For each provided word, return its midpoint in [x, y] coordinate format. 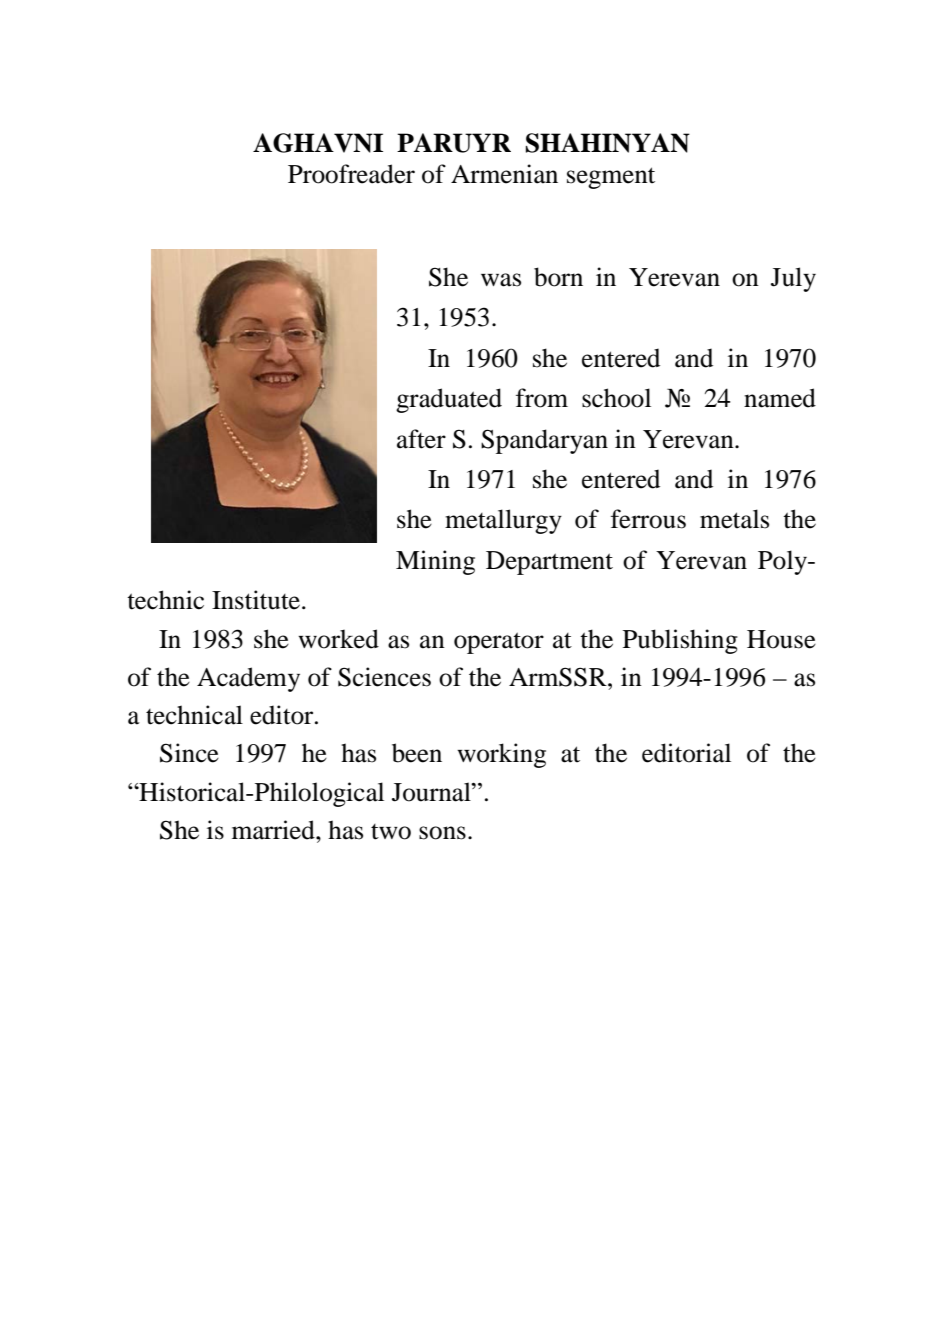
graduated [449, 400]
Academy [248, 679]
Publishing [680, 641]
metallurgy [503, 521]
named [780, 398]
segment [611, 178]
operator [499, 643]
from [542, 398]
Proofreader [351, 174]
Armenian [504, 174]
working [501, 755]
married [274, 830]
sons [442, 833]
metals [734, 519]
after [421, 439]
